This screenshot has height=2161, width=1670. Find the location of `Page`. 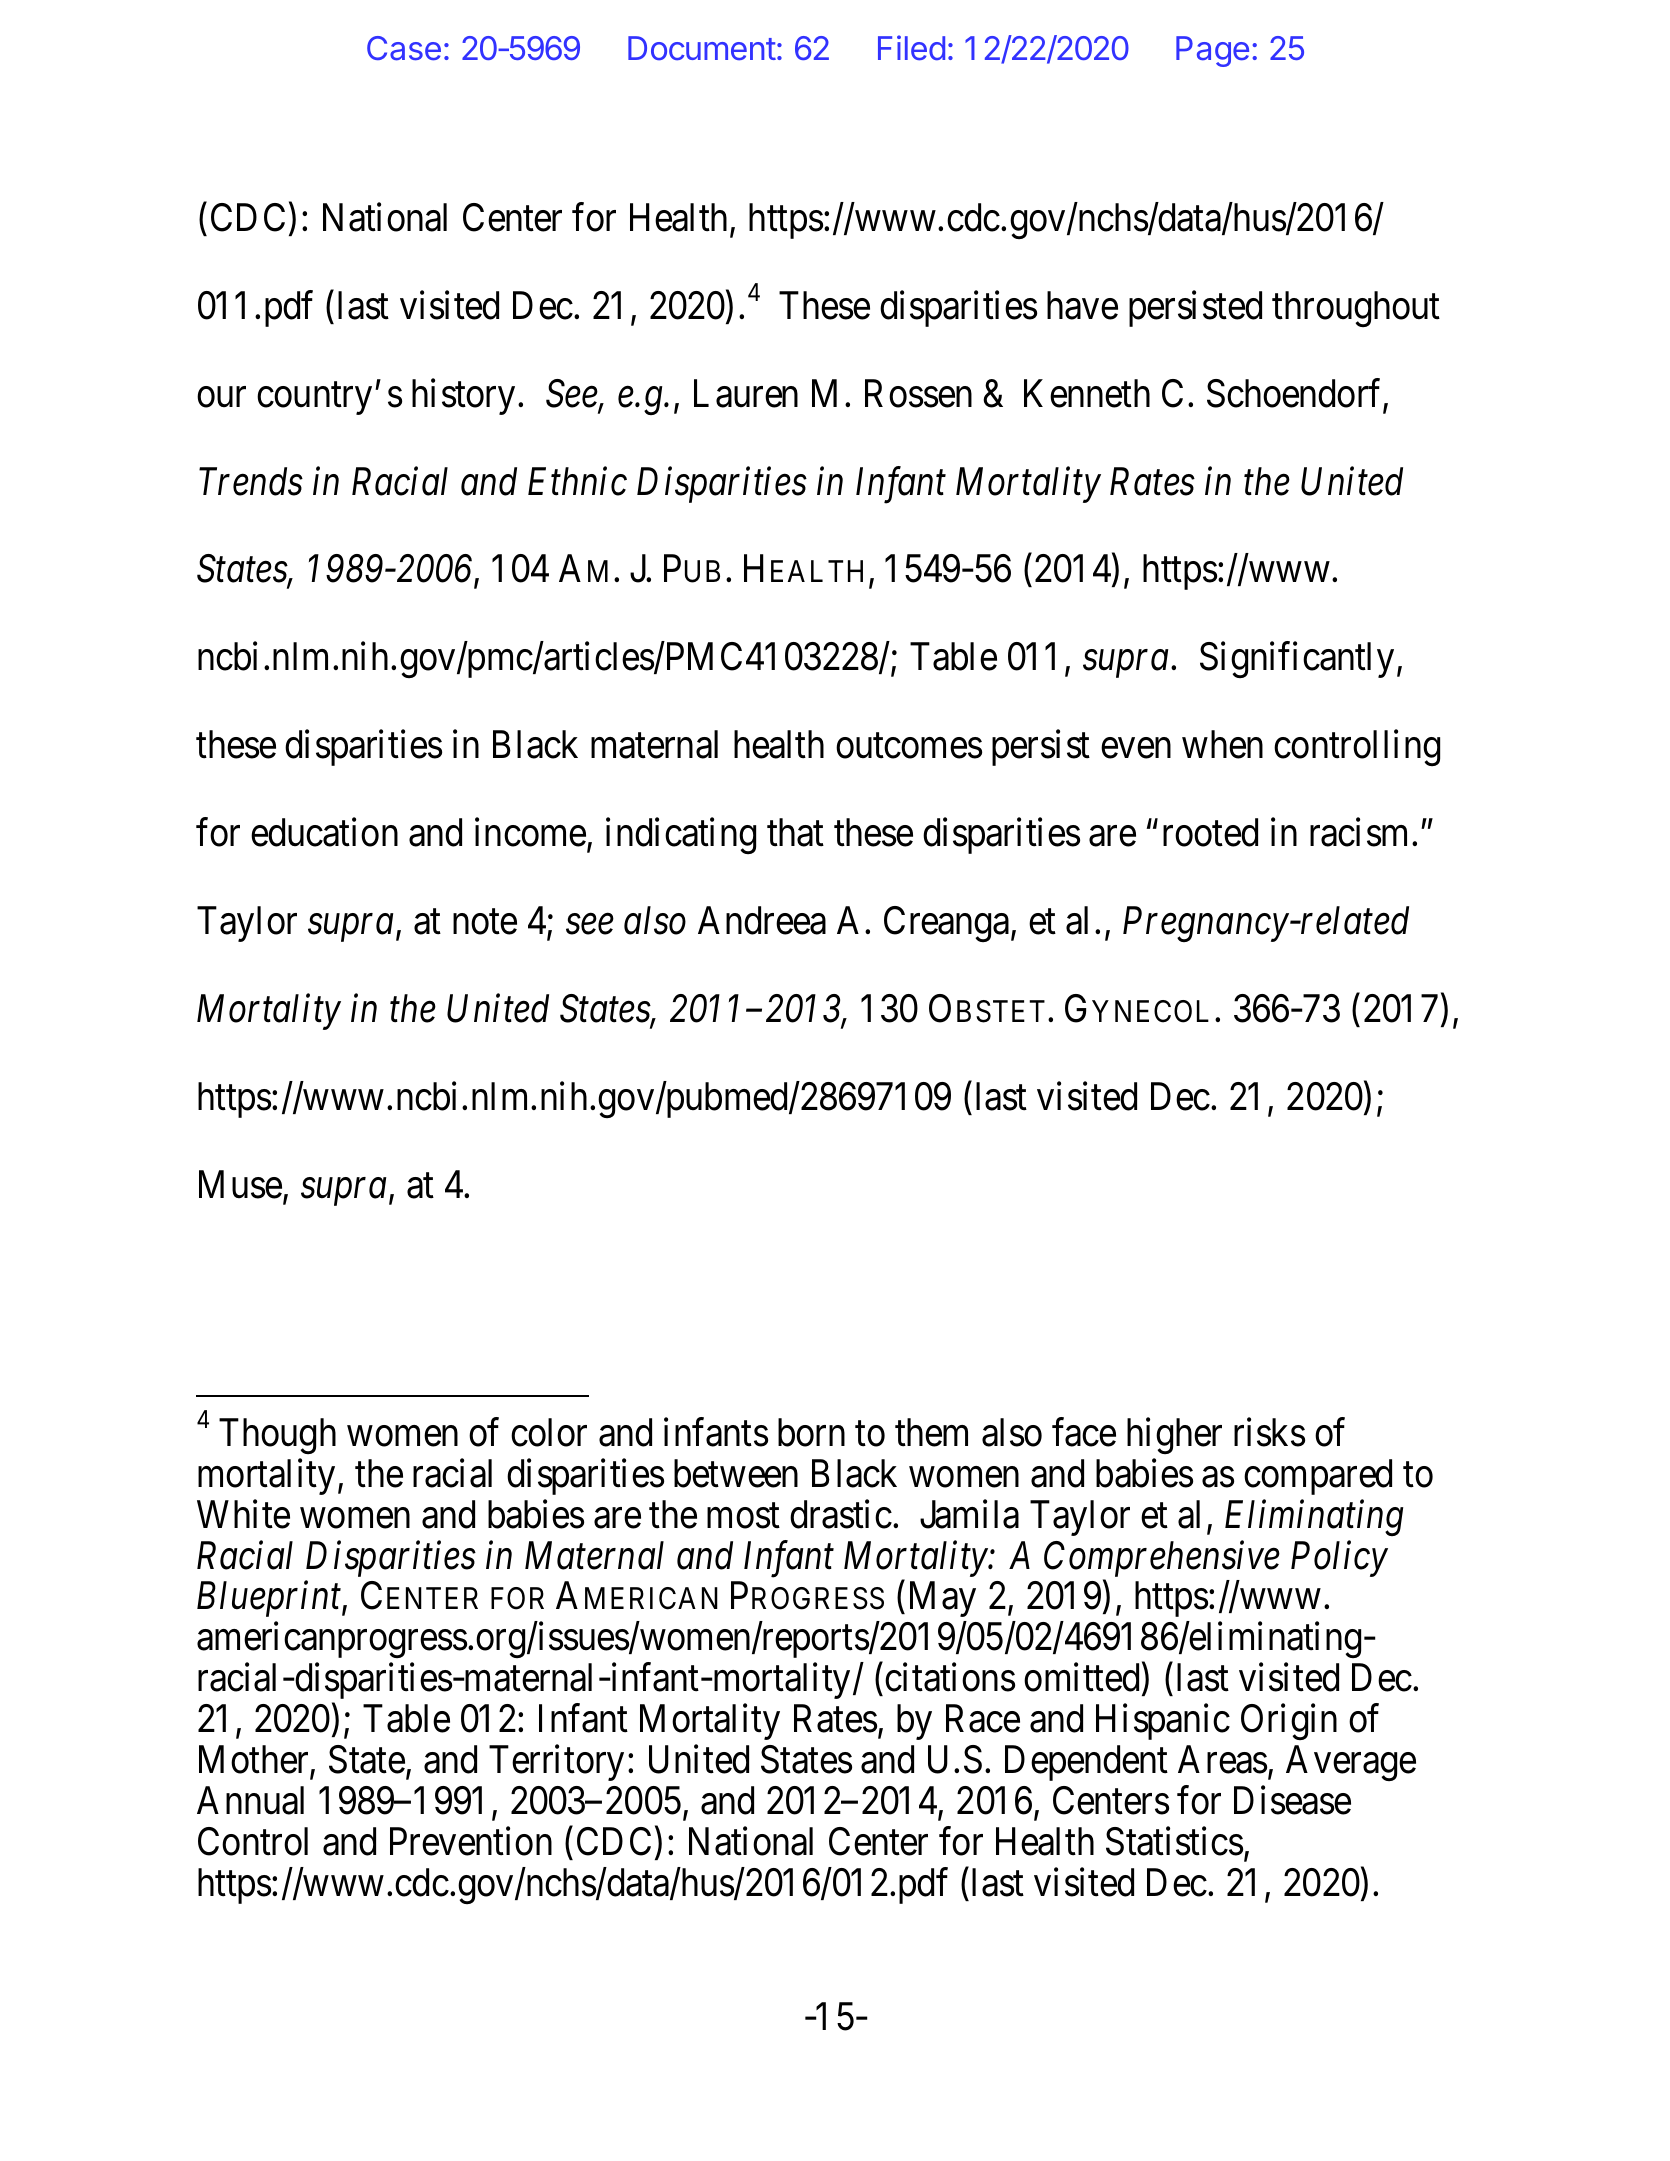

Page is located at coordinates (1212, 51).
